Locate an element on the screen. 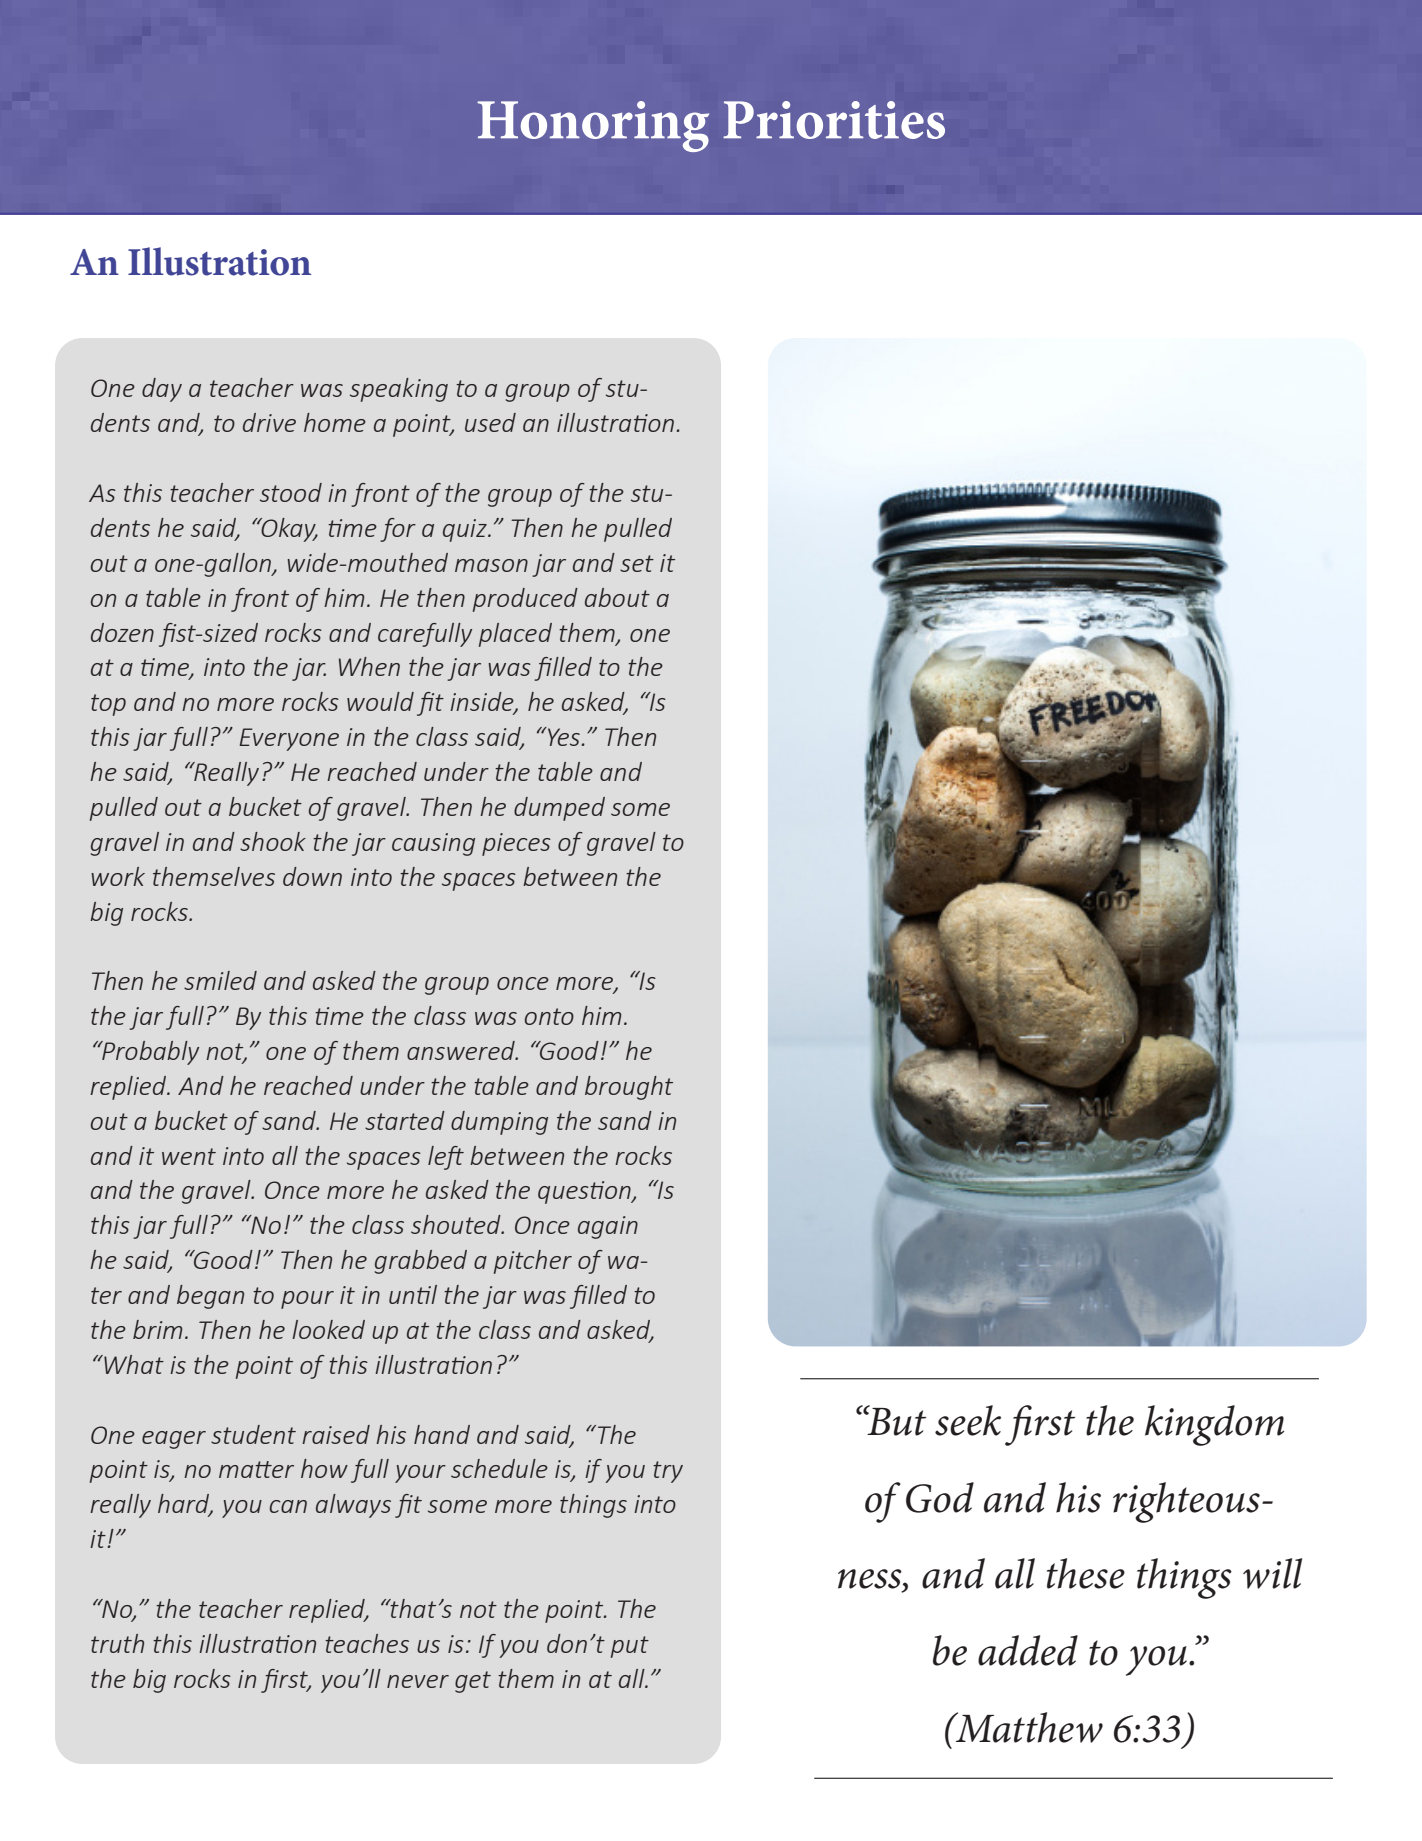 The width and height of the screenshot is (1422, 1841). Honoring is located at coordinates (593, 126).
